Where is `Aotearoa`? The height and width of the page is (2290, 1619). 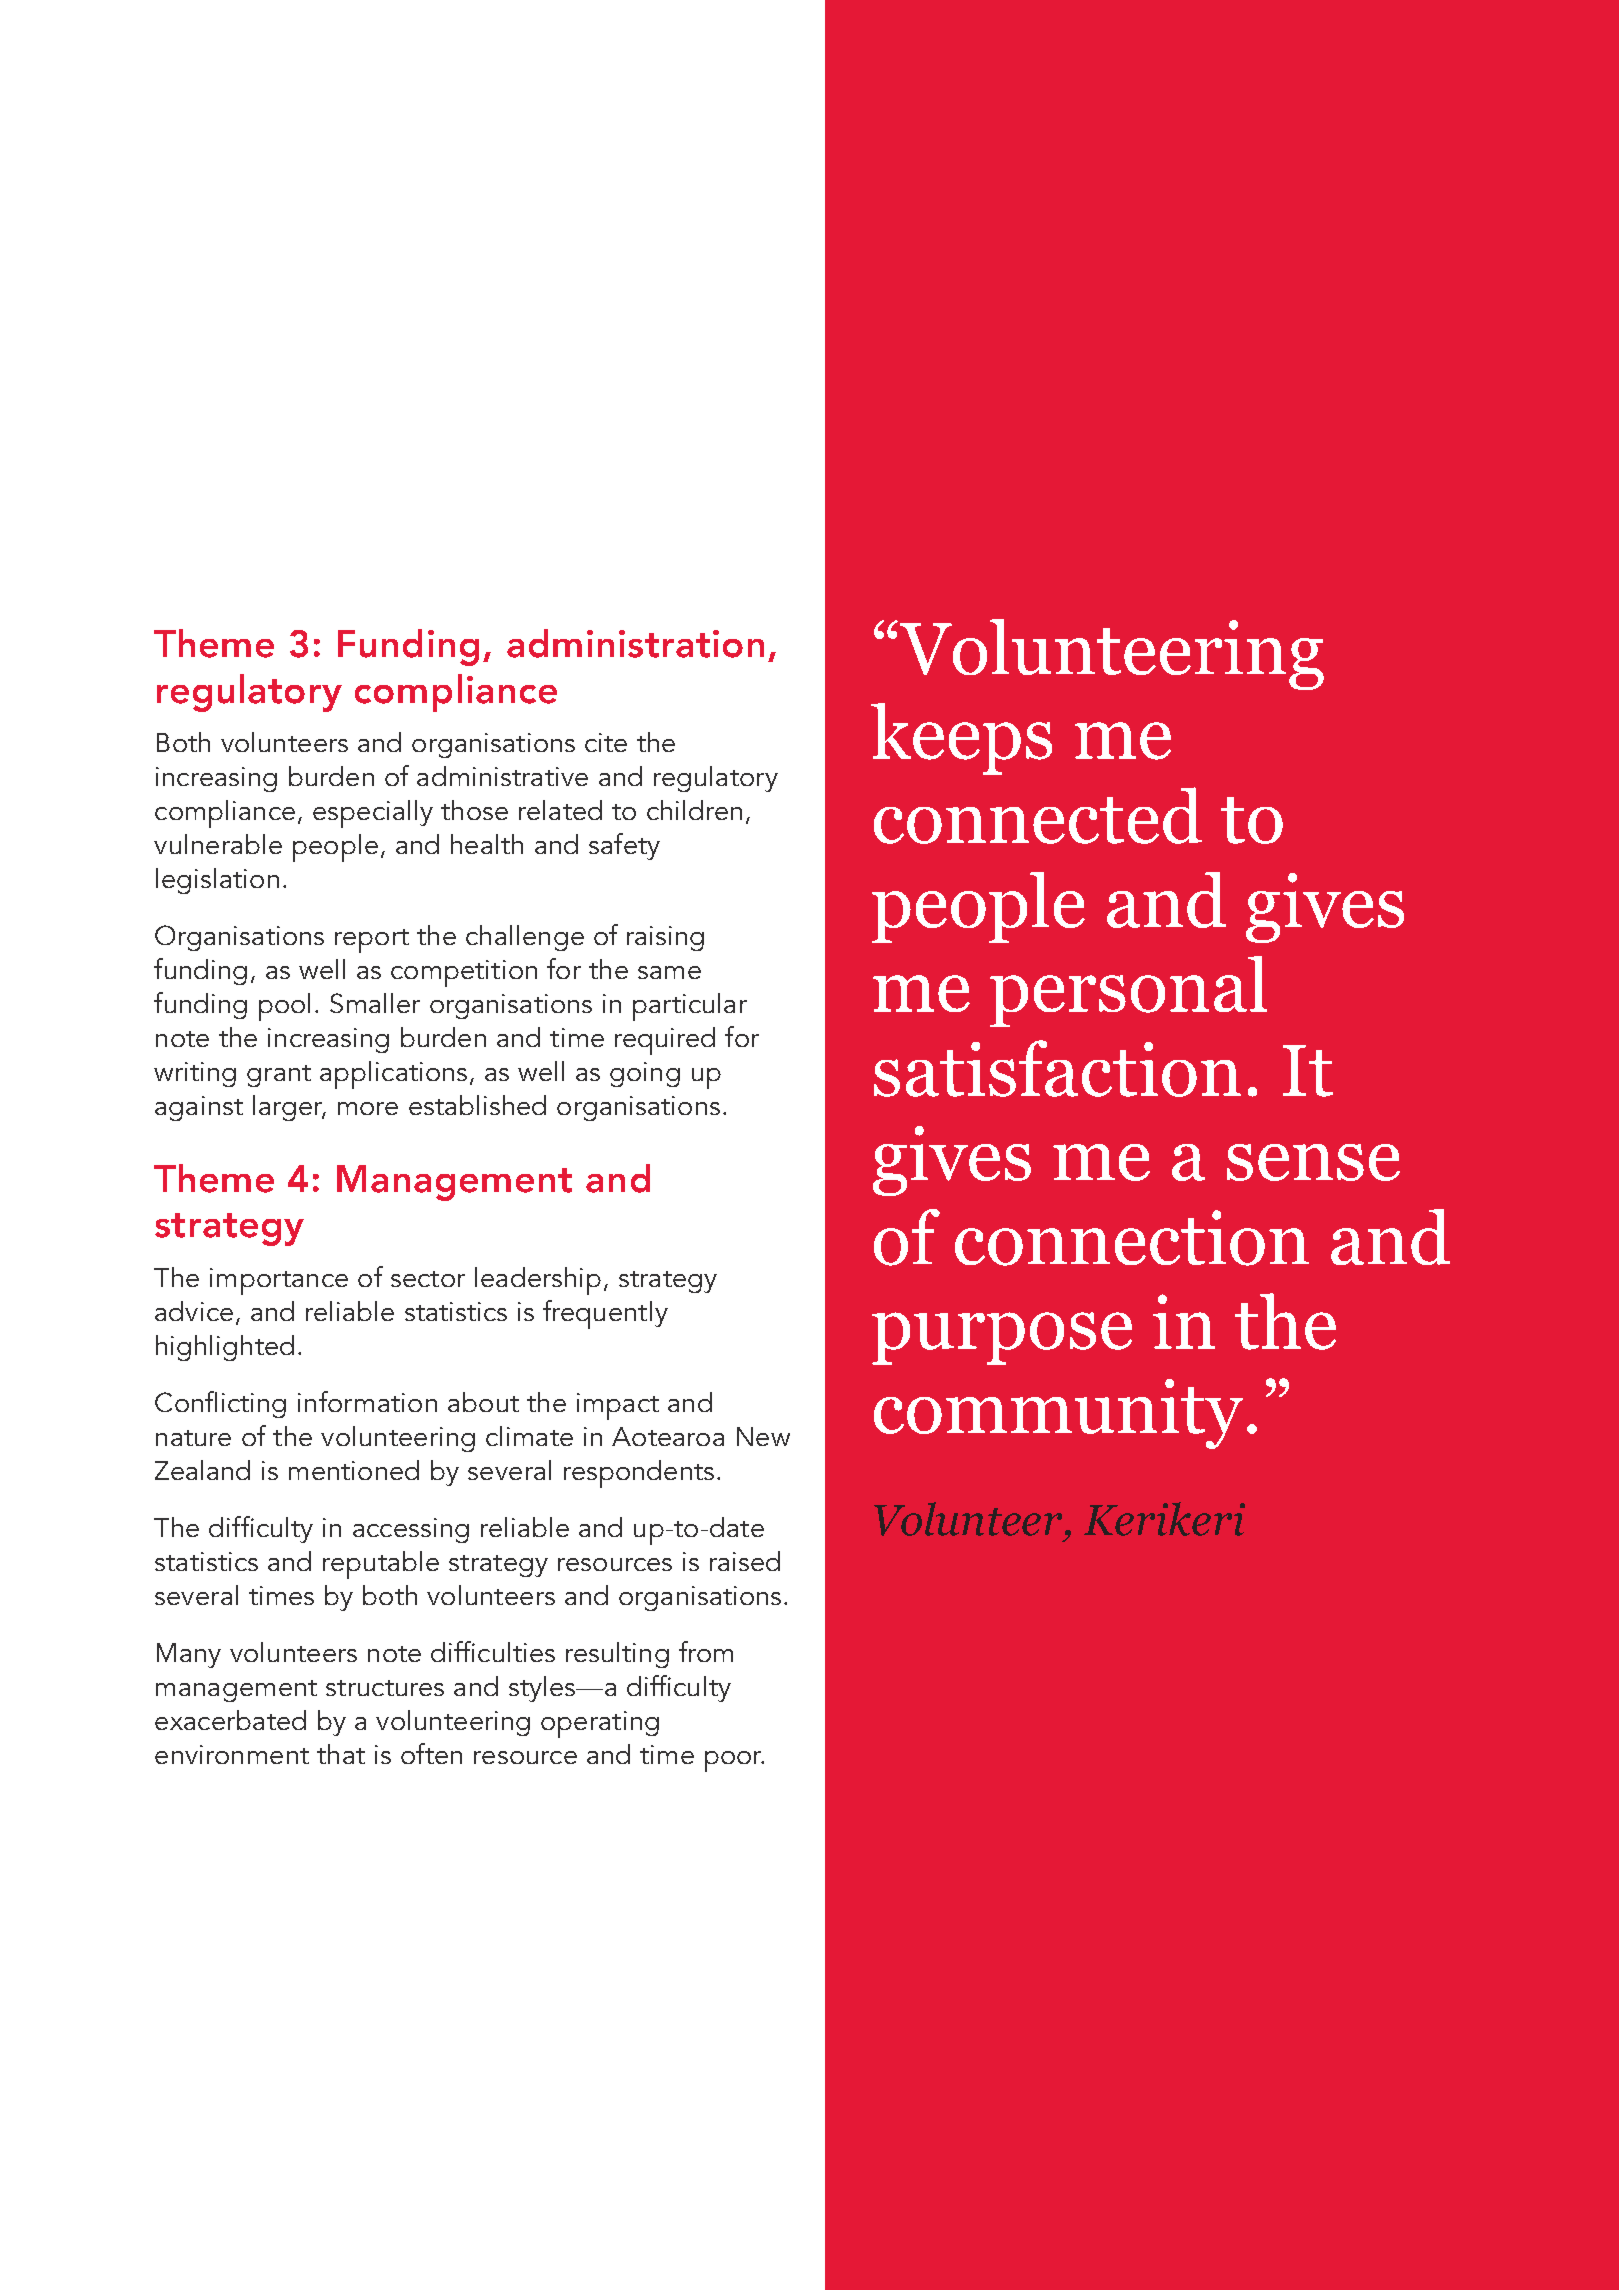
Aotearoa is located at coordinates (668, 1436).
